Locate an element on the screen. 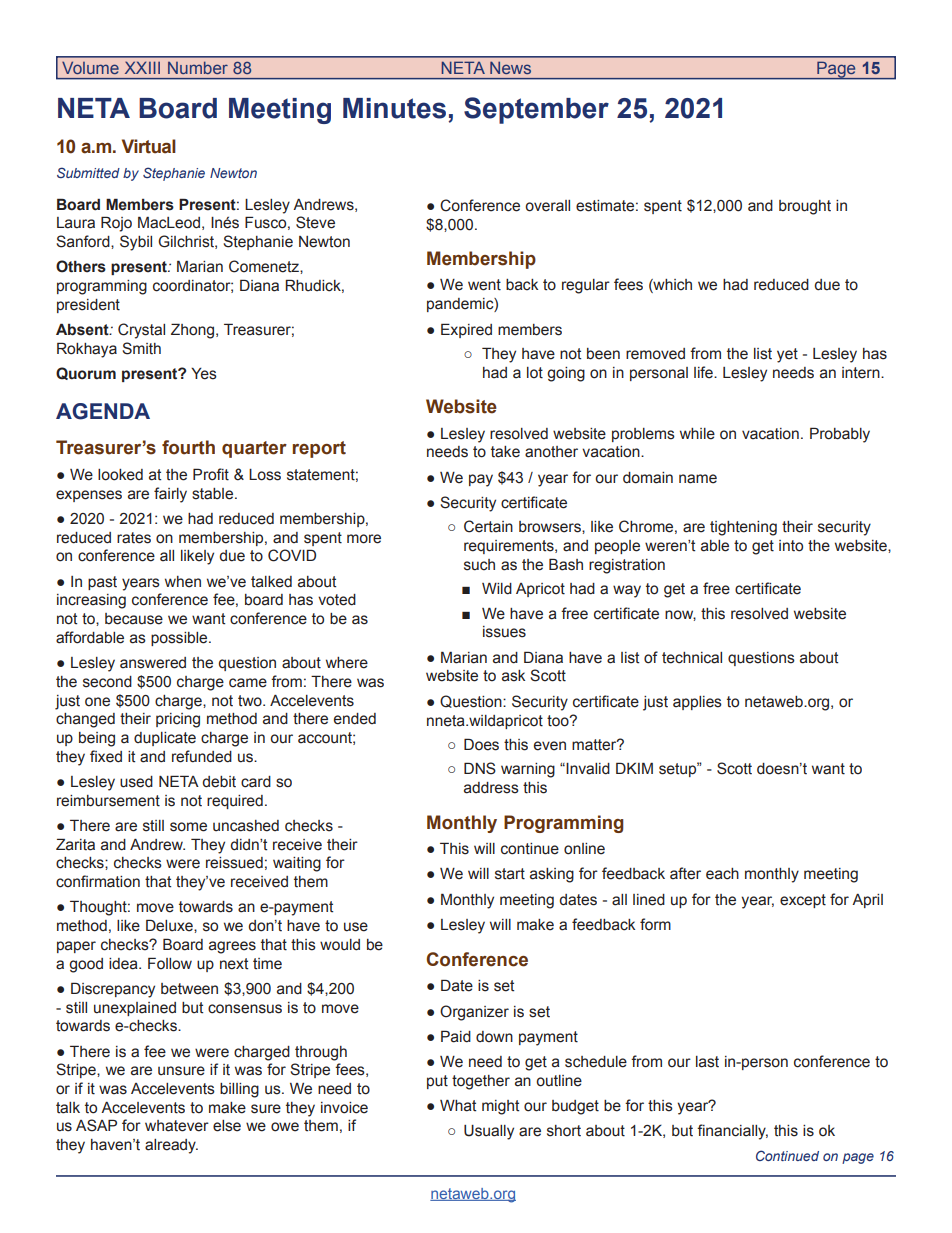  brought is located at coordinates (805, 207).
